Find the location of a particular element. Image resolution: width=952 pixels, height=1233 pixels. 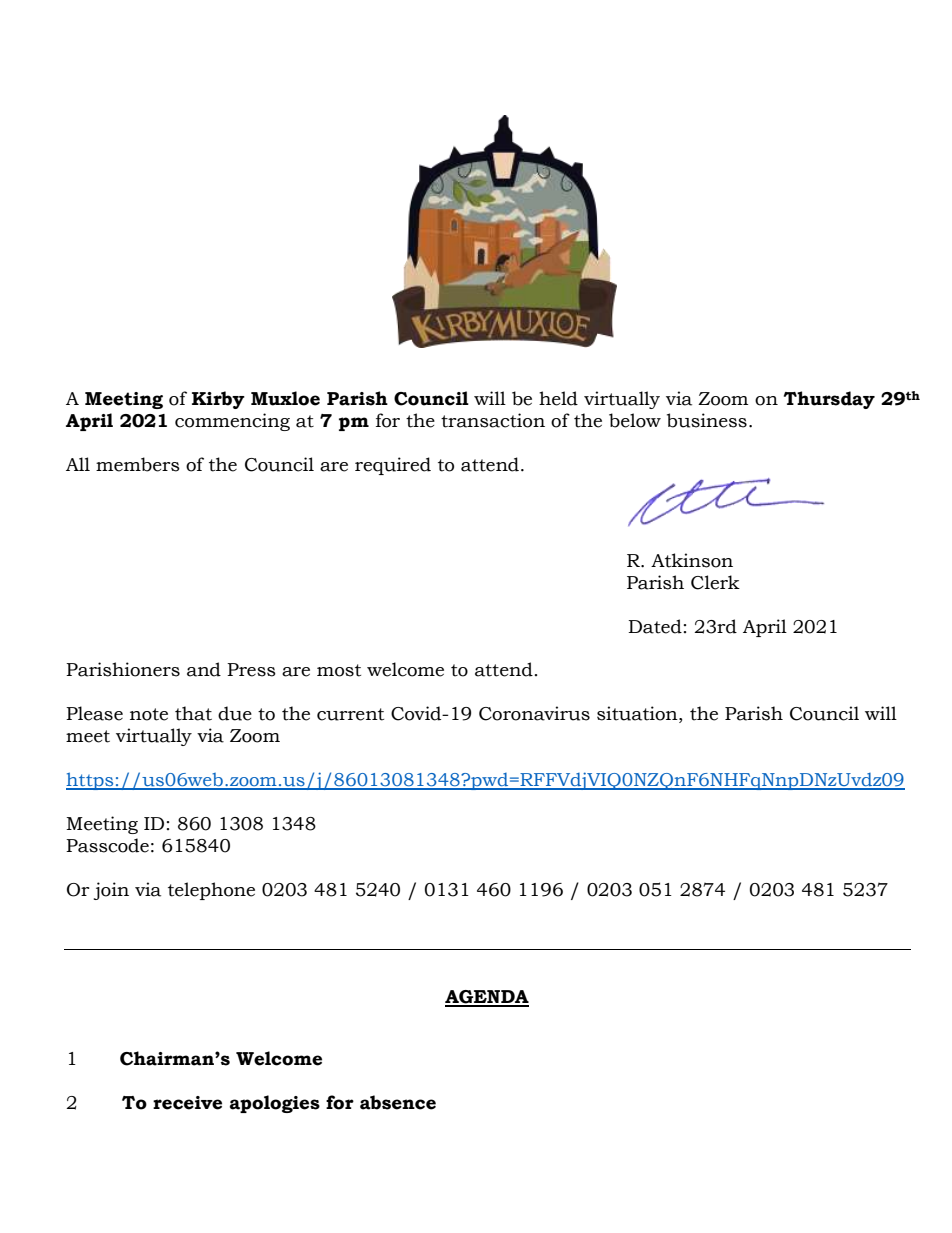

absence is located at coordinates (398, 1102).
